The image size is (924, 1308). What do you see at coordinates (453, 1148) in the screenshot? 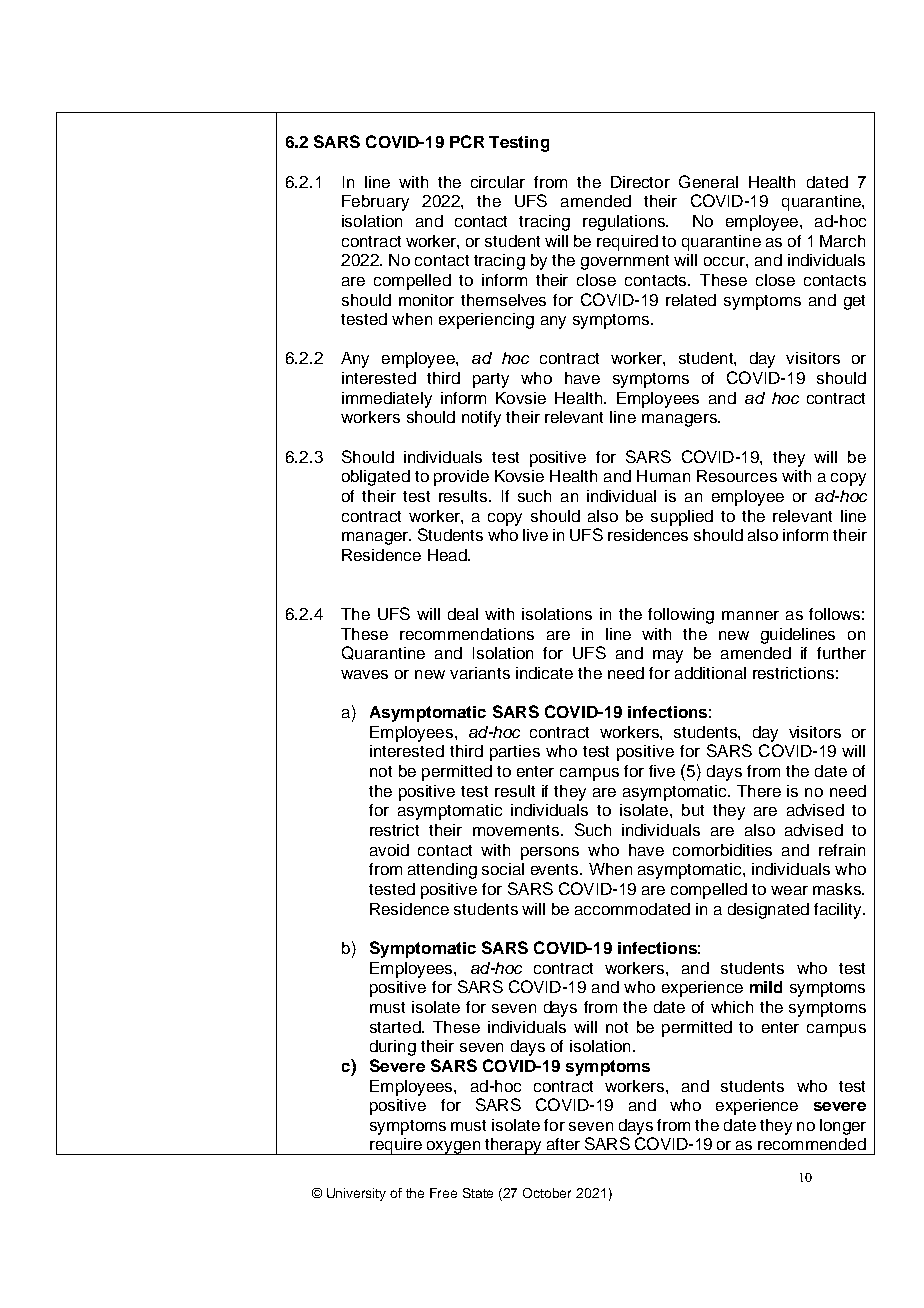
I see `oxygen` at bounding box center [453, 1148].
